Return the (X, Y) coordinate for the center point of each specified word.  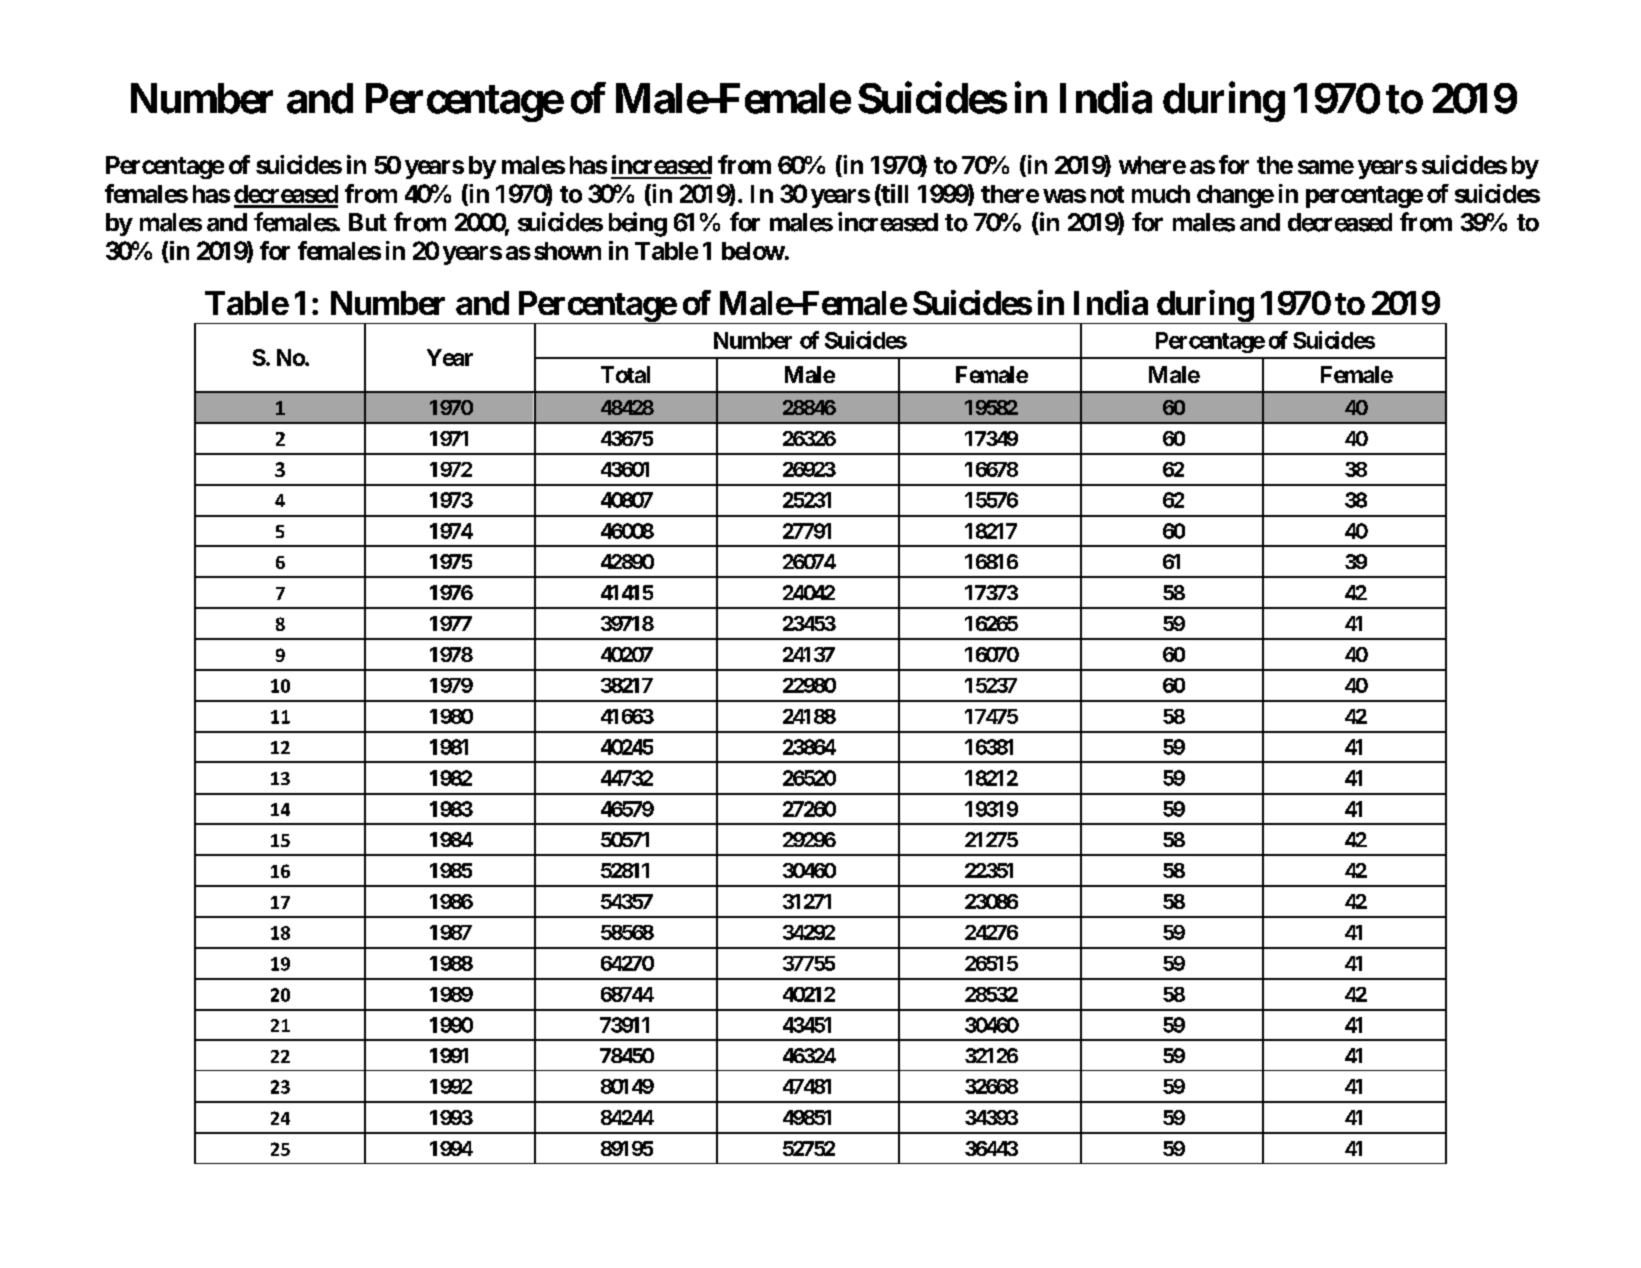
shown (567, 251)
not (1107, 194)
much (1161, 194)
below (753, 251)
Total (625, 374)
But (368, 222)
